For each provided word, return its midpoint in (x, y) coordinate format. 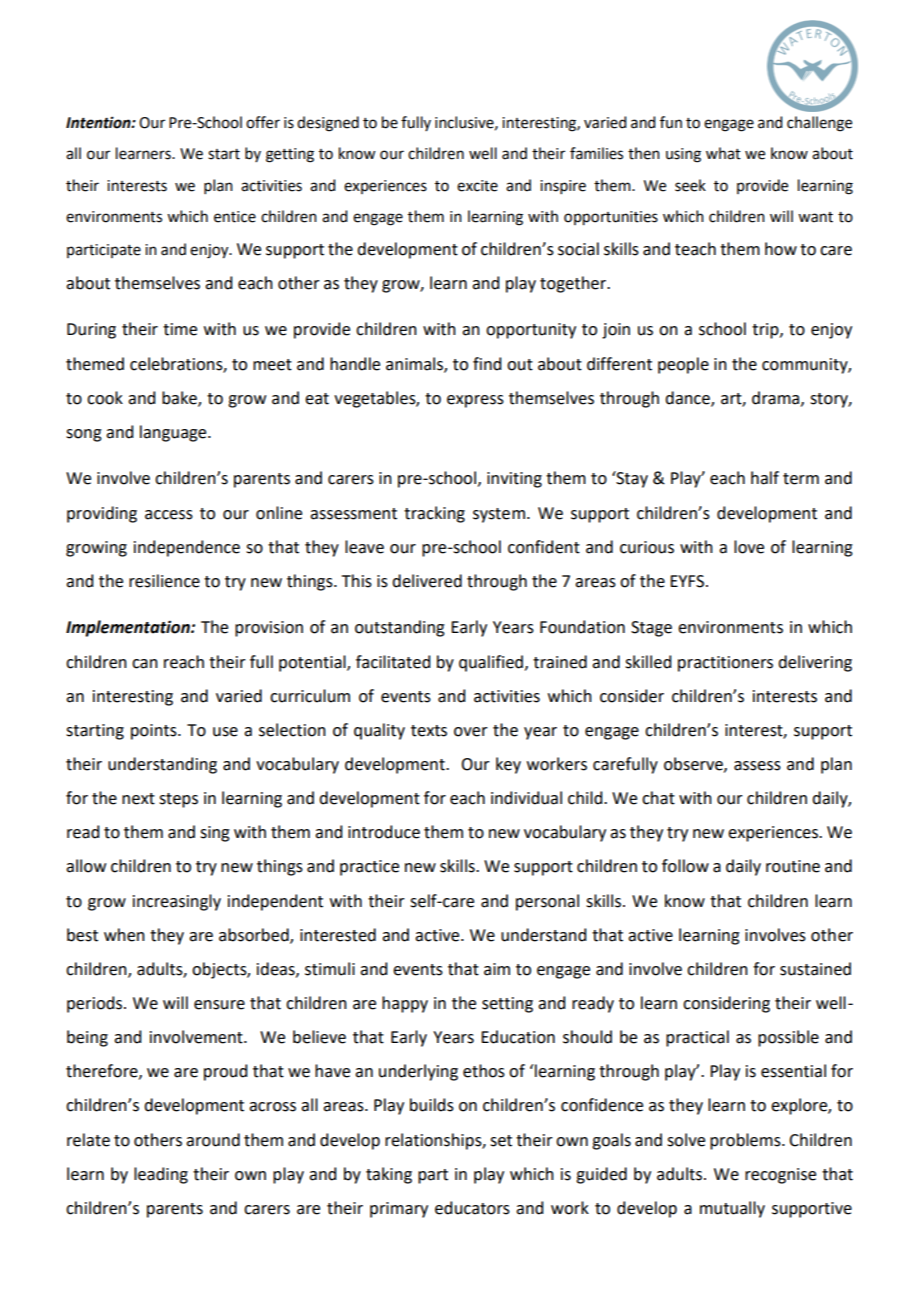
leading (161, 1175)
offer (263, 122)
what (723, 153)
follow (685, 866)
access (169, 515)
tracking (434, 514)
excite (477, 186)
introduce (384, 832)
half (765, 478)
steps (178, 800)
